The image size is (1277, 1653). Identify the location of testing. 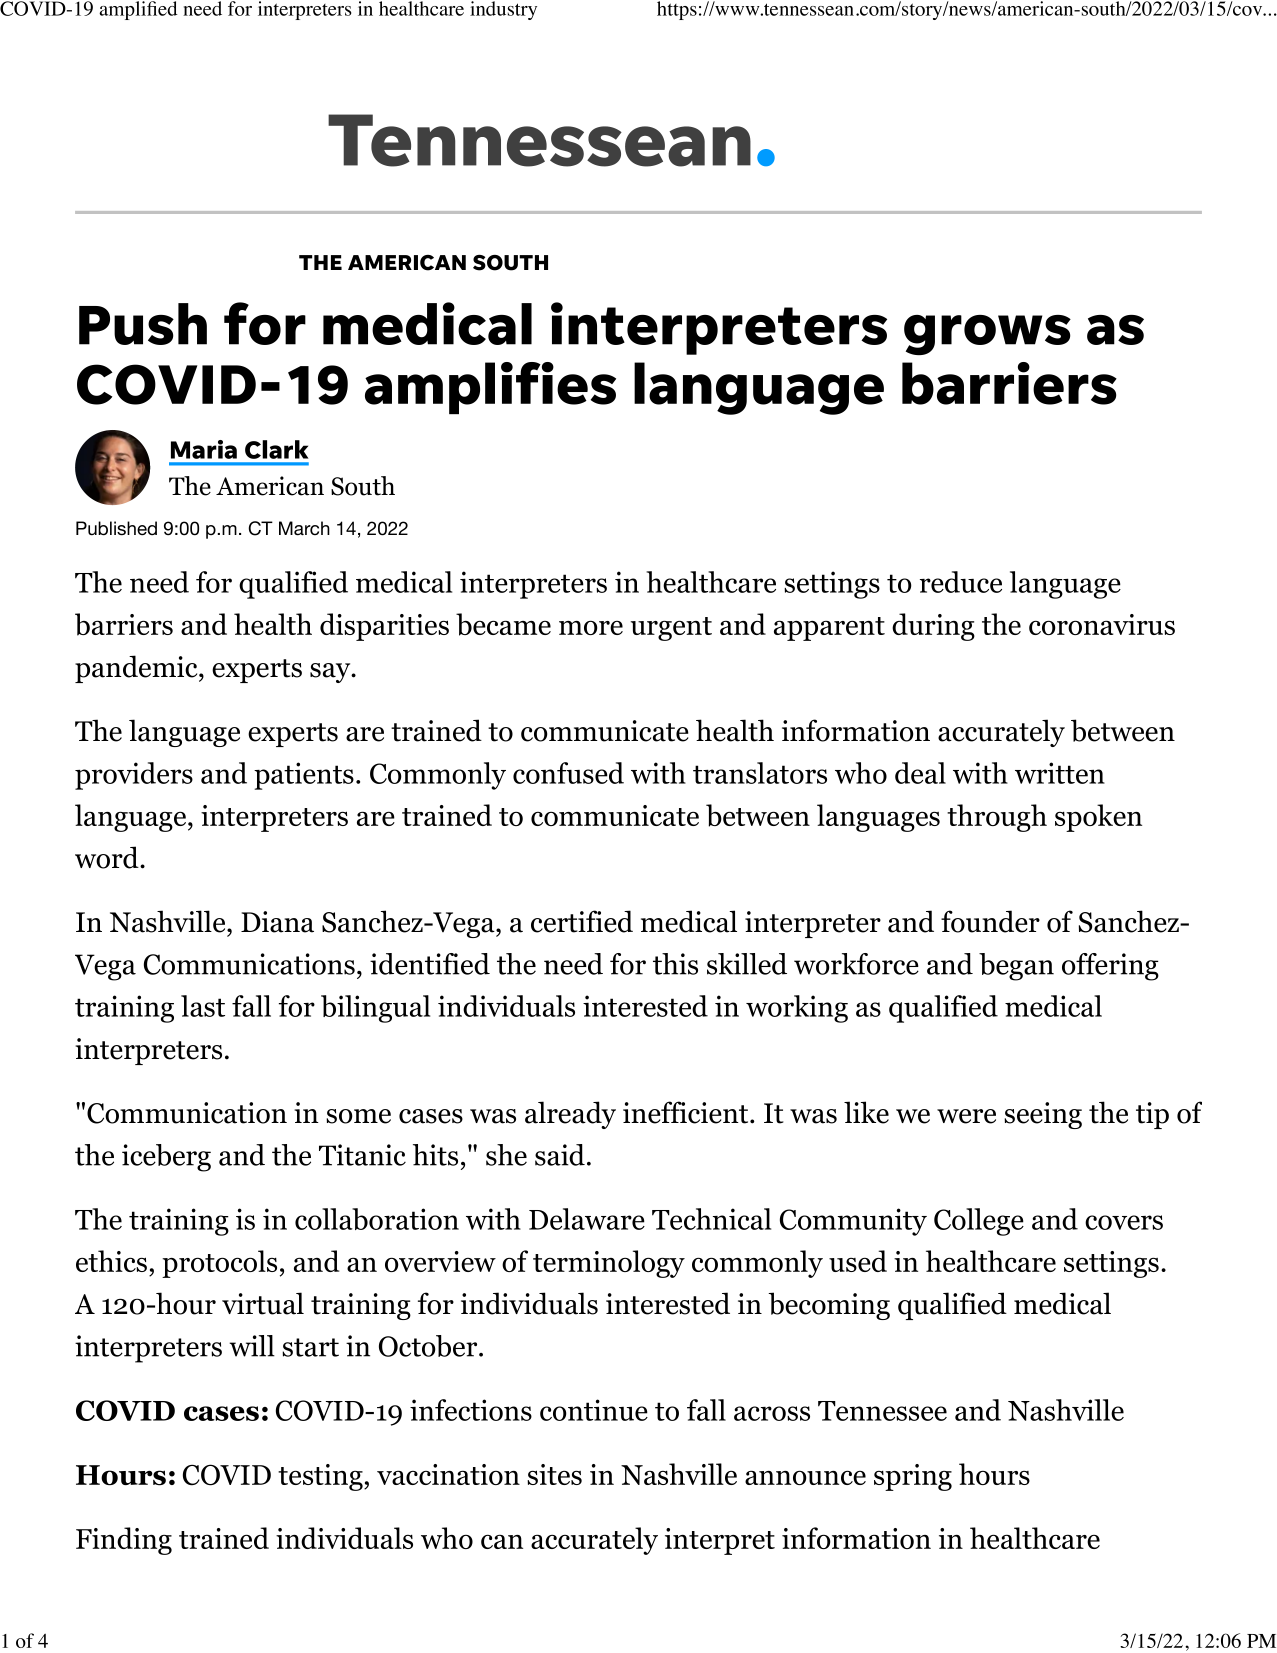
(321, 1477).
